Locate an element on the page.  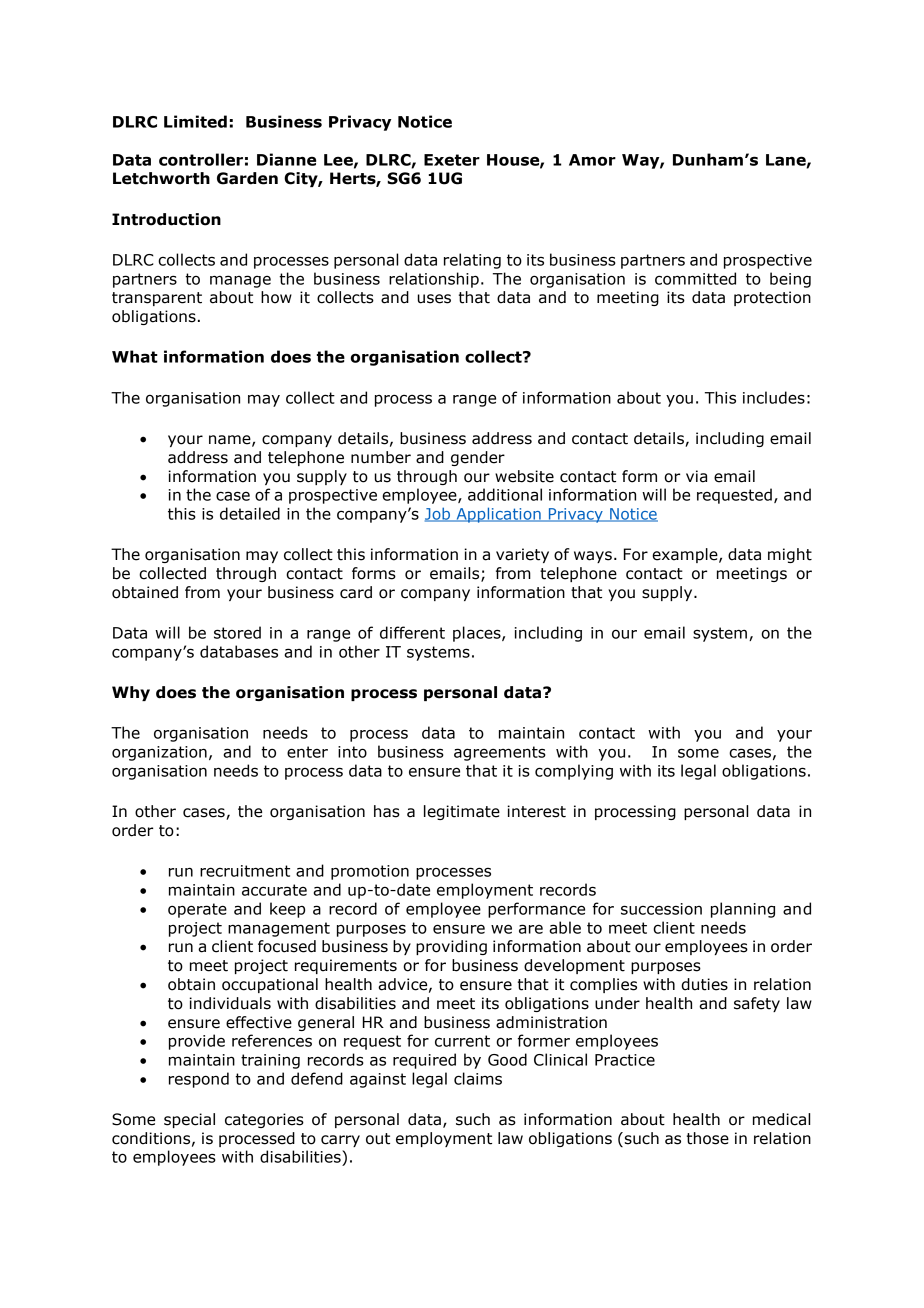
Exeter is located at coordinates (452, 160).
